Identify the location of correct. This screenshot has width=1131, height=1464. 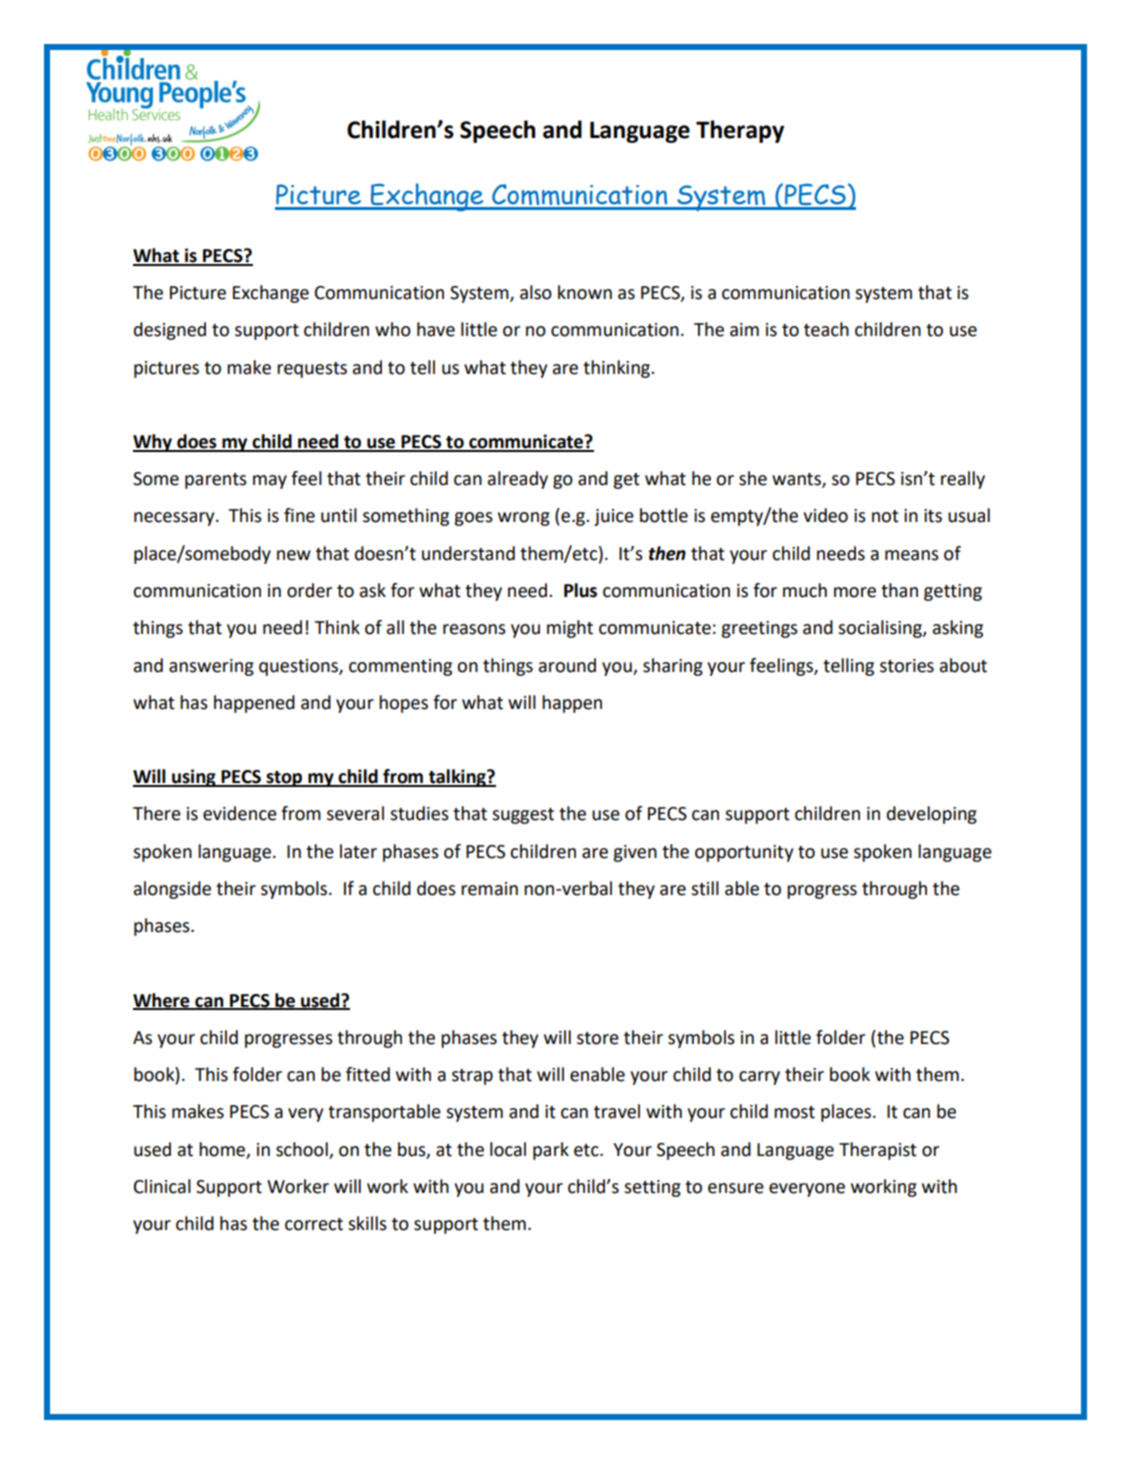
(314, 1224).
